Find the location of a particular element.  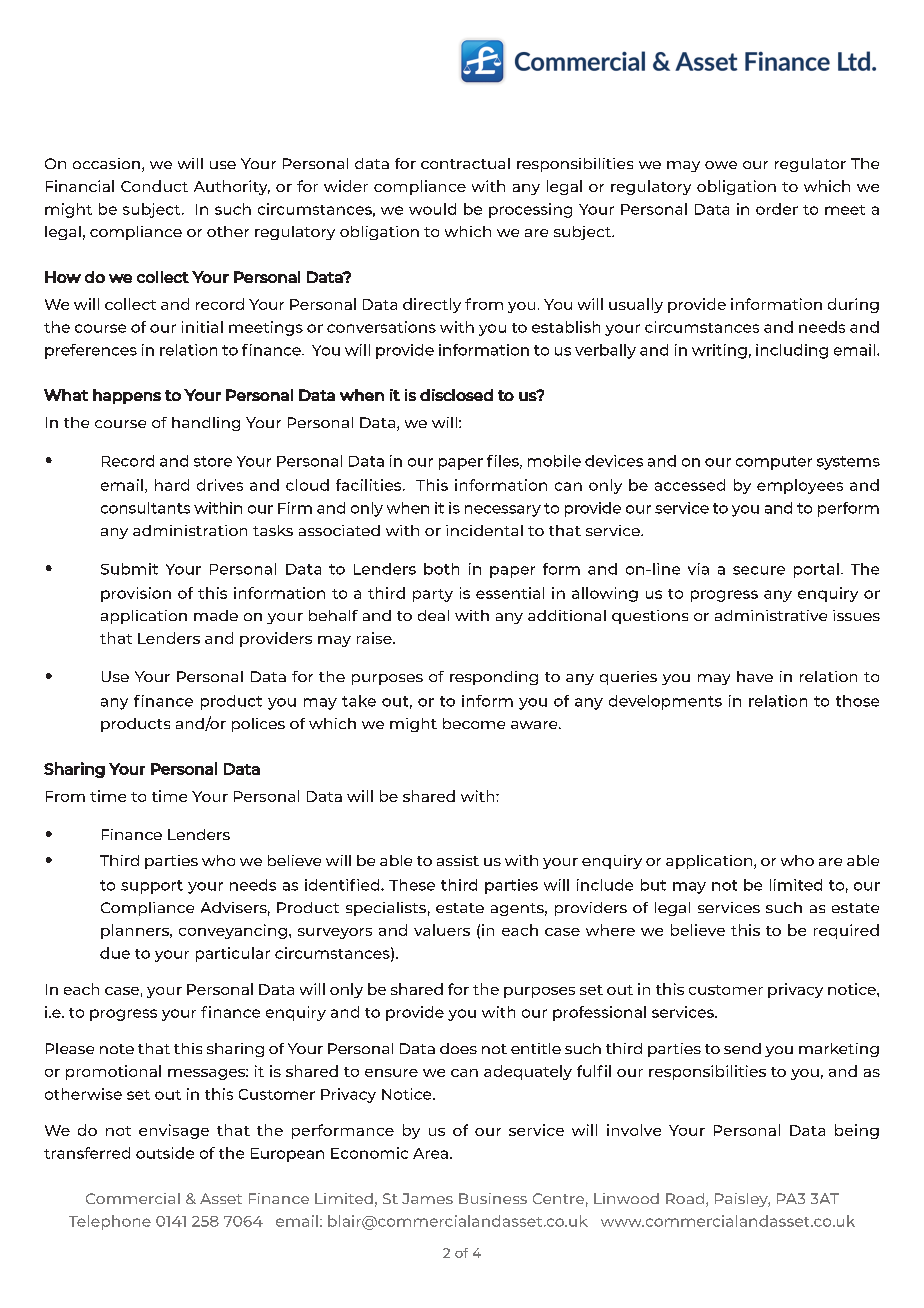

Conduct is located at coordinates (154, 186).
